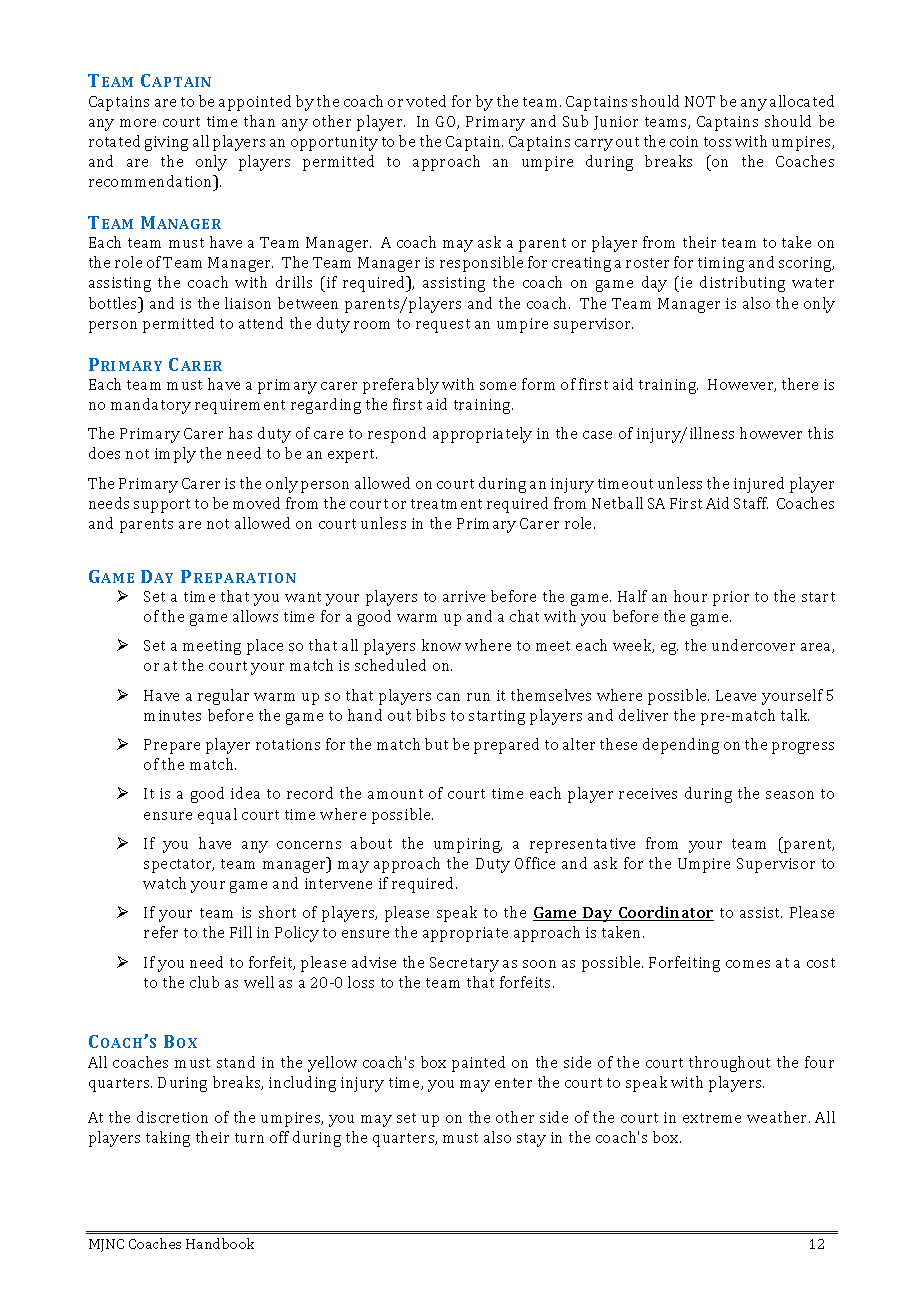  What do you see at coordinates (164, 883) in the document?
I see `watch` at bounding box center [164, 883].
